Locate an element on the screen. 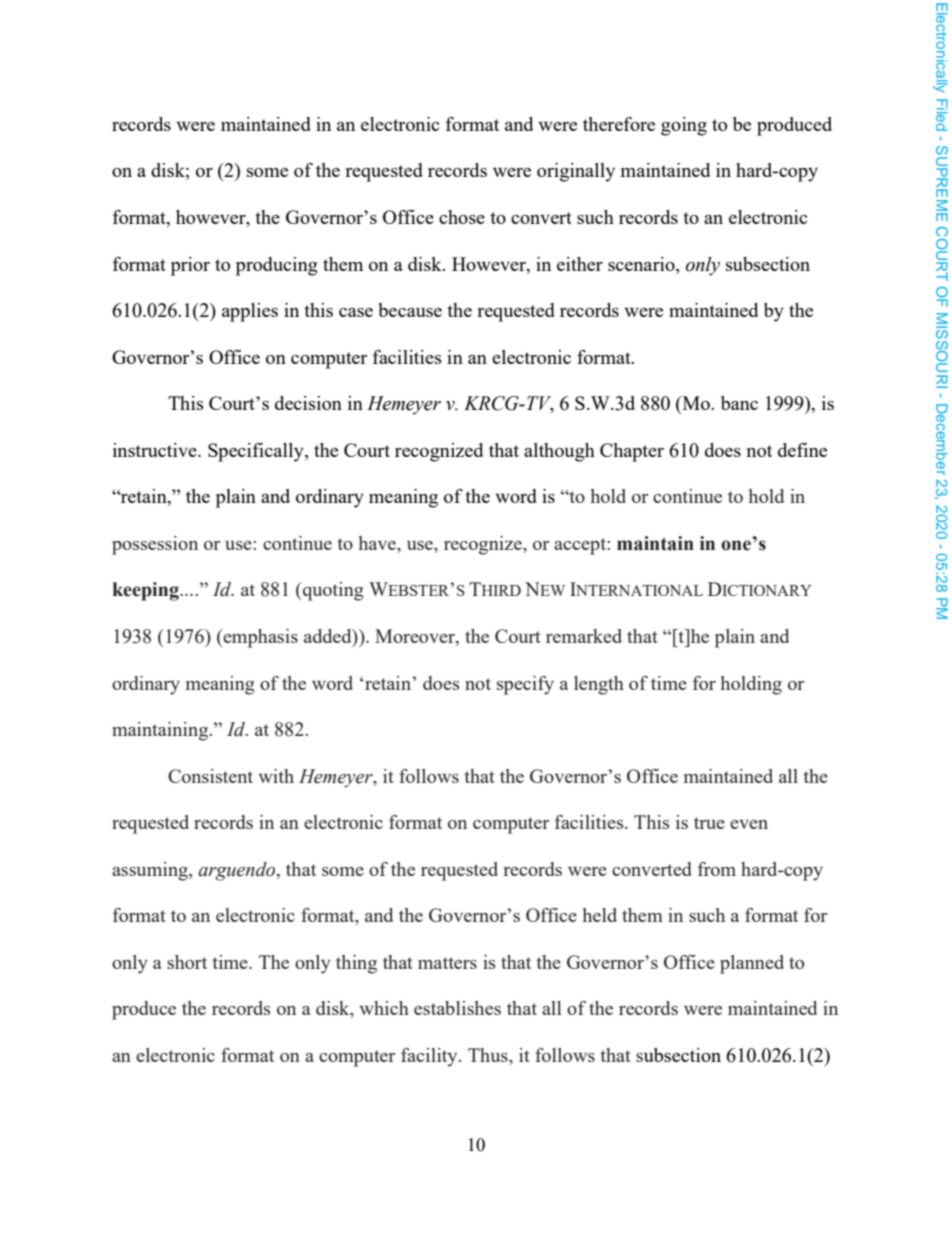  going is located at coordinates (684, 126).
